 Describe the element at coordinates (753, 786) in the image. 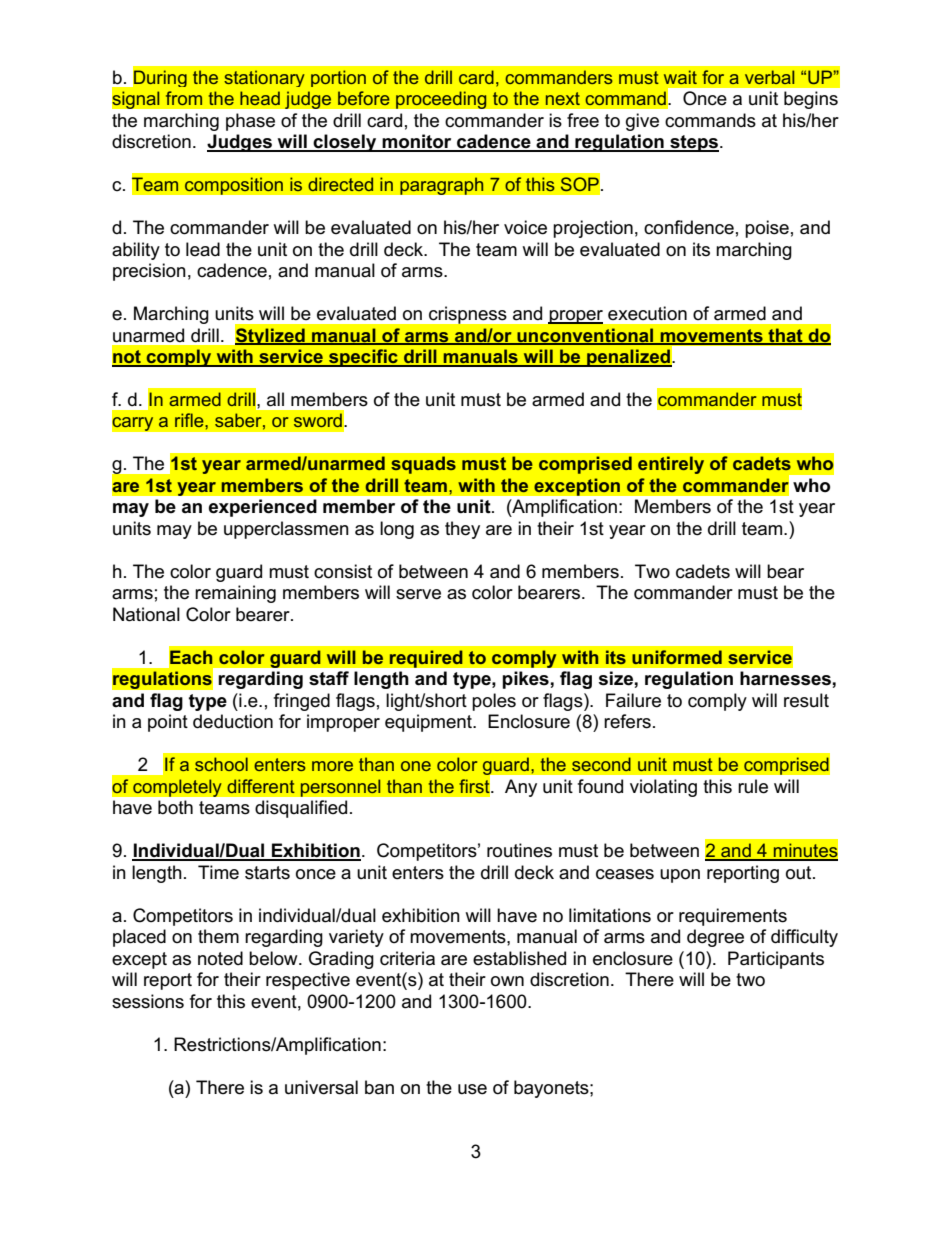

I see `rule` at that location.
